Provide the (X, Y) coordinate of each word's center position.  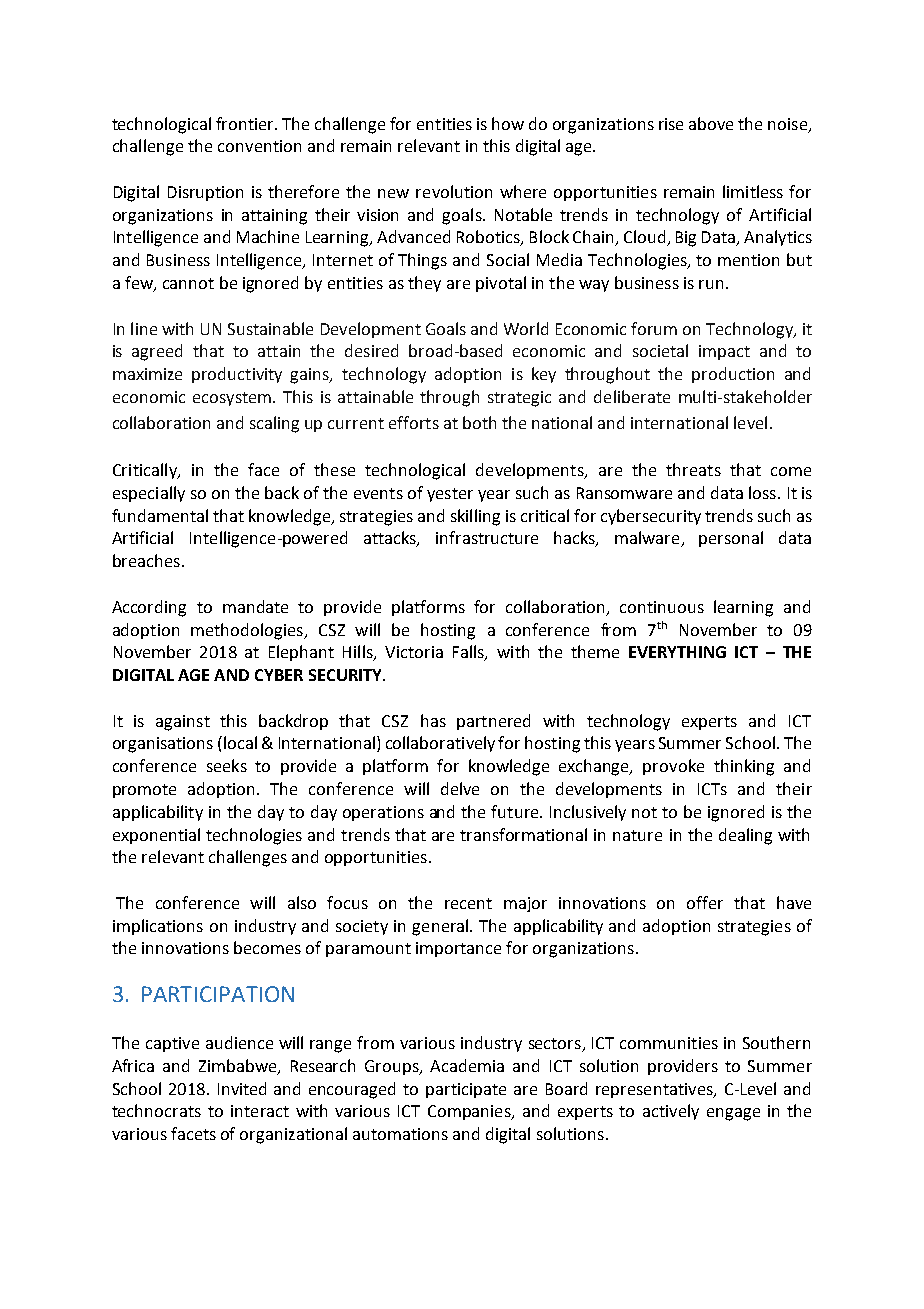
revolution (454, 191)
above (711, 123)
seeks (227, 765)
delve (460, 788)
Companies (470, 1112)
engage (733, 1114)
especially (149, 494)
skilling (475, 517)
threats (693, 469)
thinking (744, 767)
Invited (242, 1088)
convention (259, 146)
